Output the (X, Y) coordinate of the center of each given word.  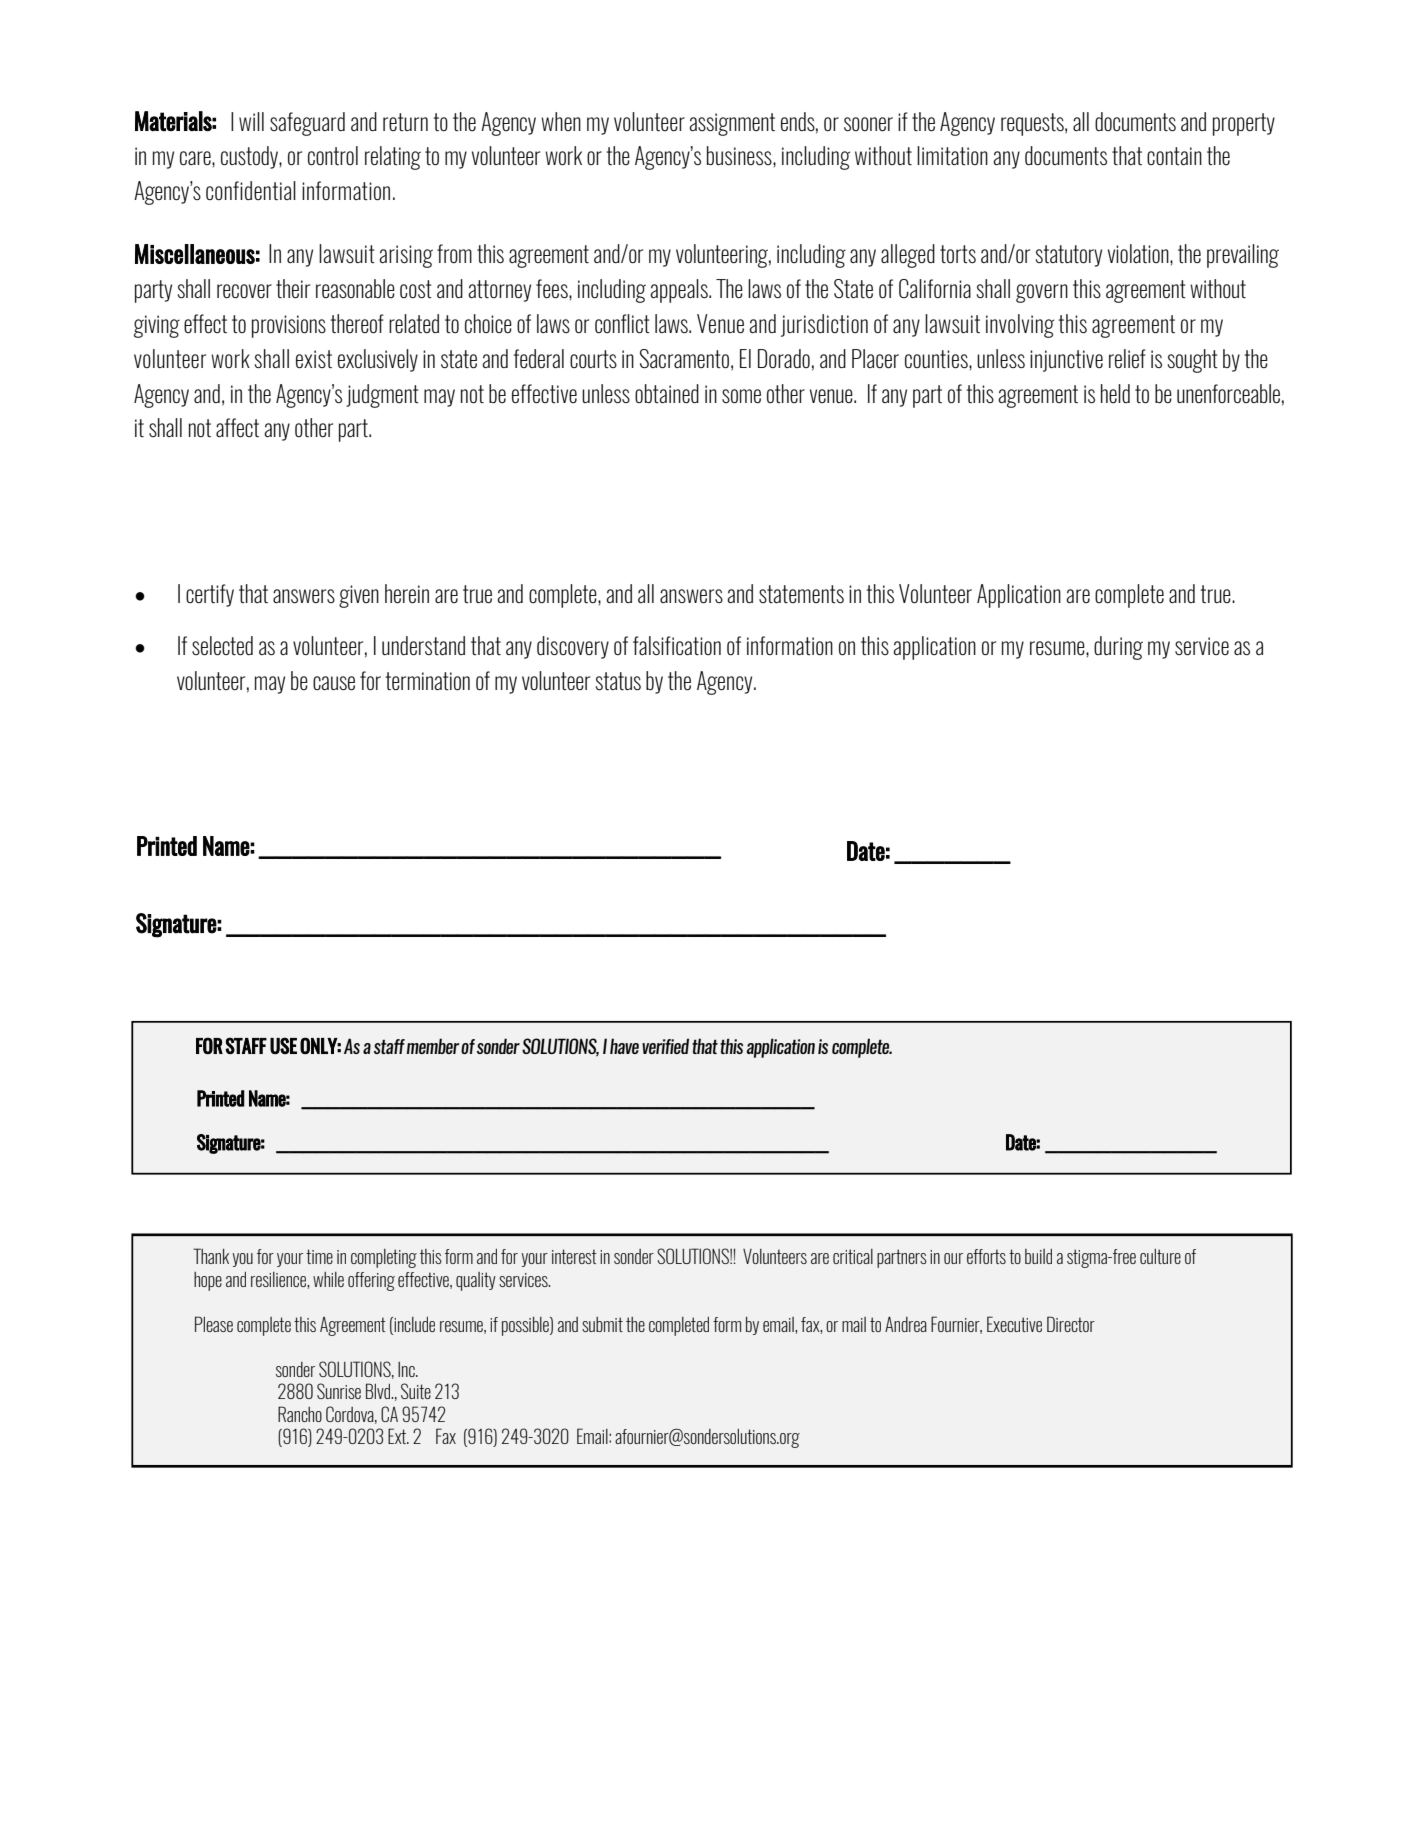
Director (1071, 1324)
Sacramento (684, 358)
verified (665, 1046)
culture (1160, 1256)
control (333, 155)
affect (237, 427)
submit (602, 1324)
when (561, 121)
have (624, 1046)
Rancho (300, 1414)
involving (1020, 326)
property (1244, 124)
